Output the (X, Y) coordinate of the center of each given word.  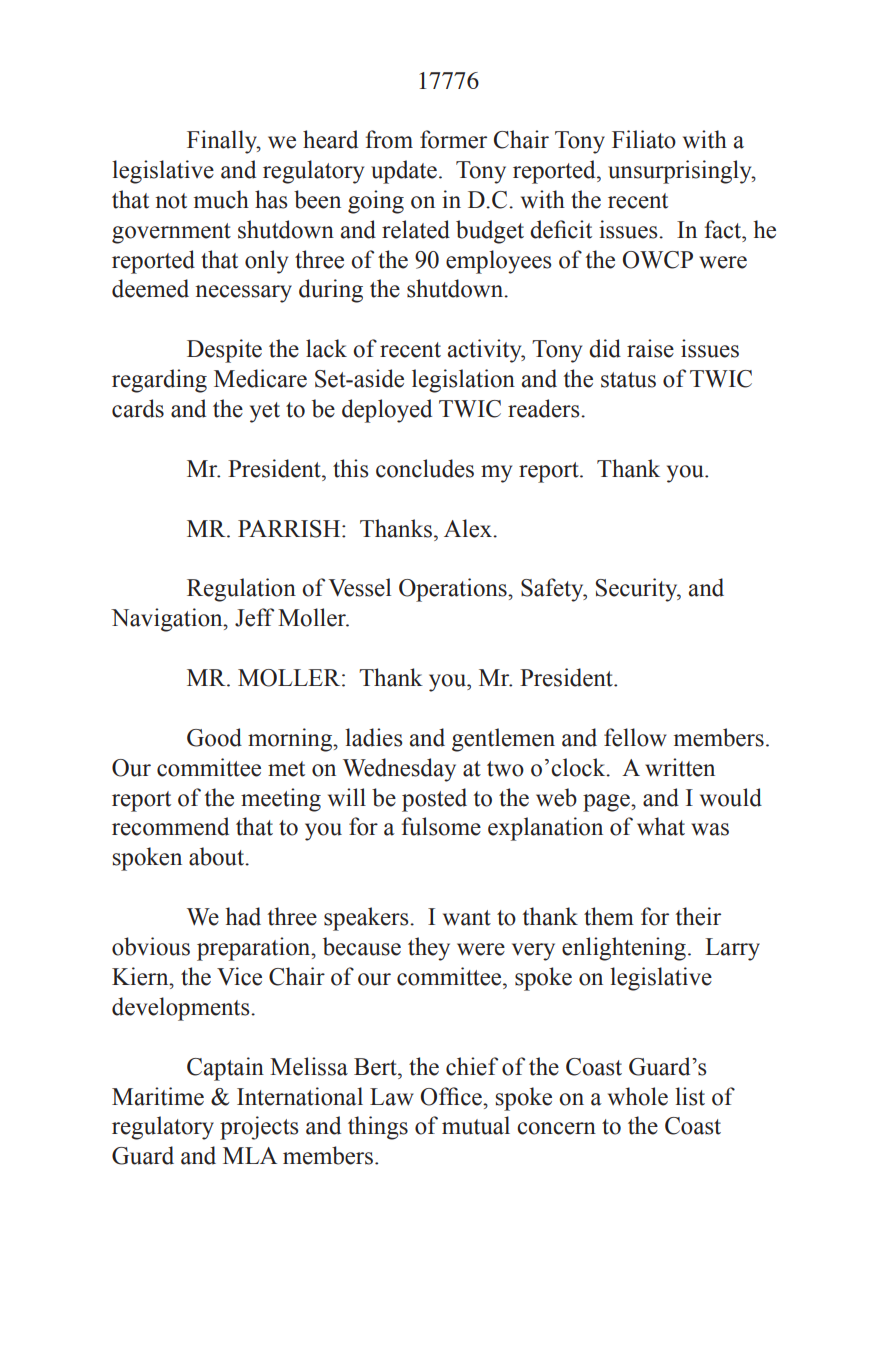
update (404, 172)
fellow (635, 737)
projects (259, 1128)
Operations (454, 590)
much (221, 199)
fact (724, 229)
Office (452, 1096)
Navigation (168, 620)
